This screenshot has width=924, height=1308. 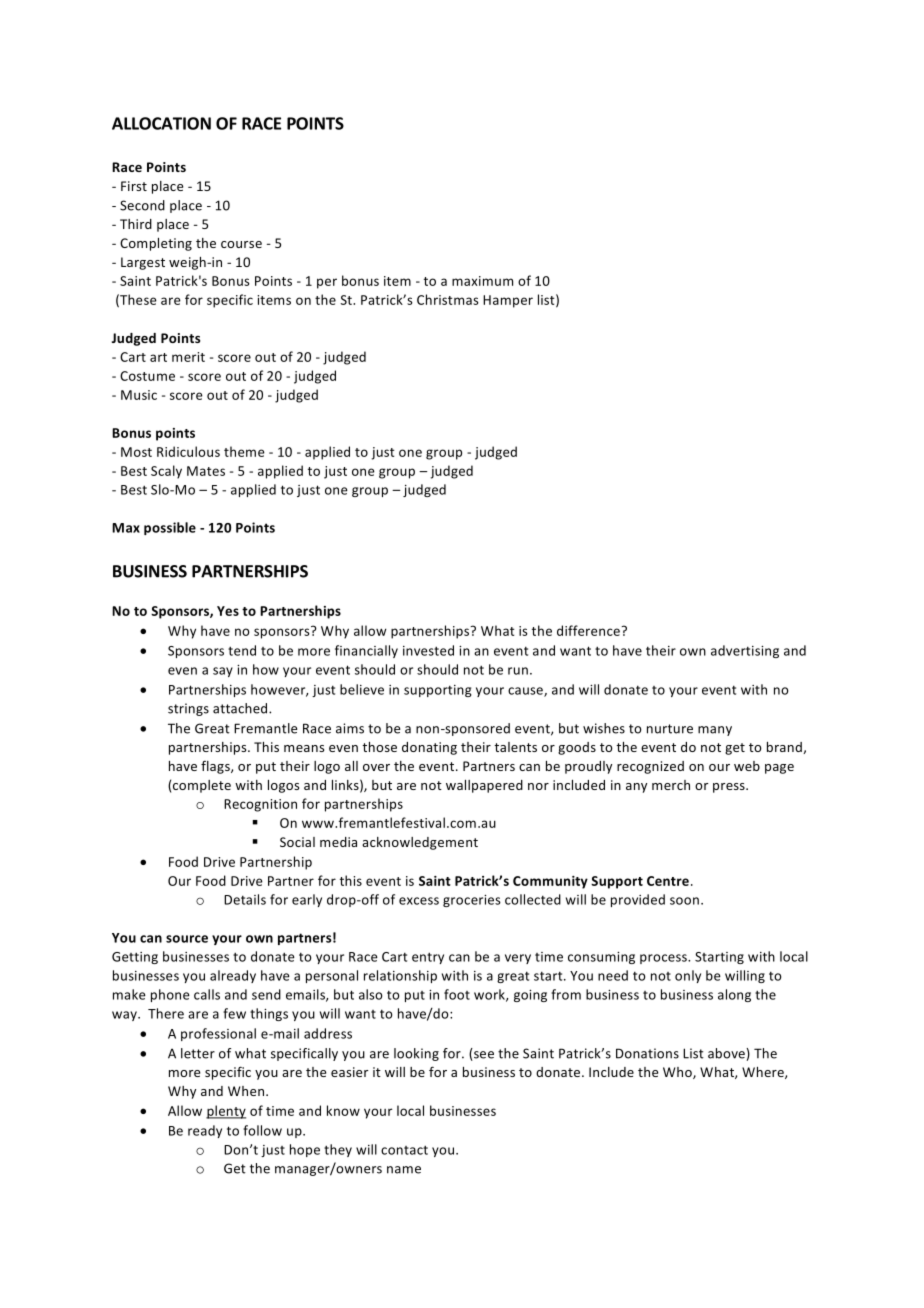 What do you see at coordinates (484, 786) in the screenshot?
I see `wallpapered` at bounding box center [484, 786].
